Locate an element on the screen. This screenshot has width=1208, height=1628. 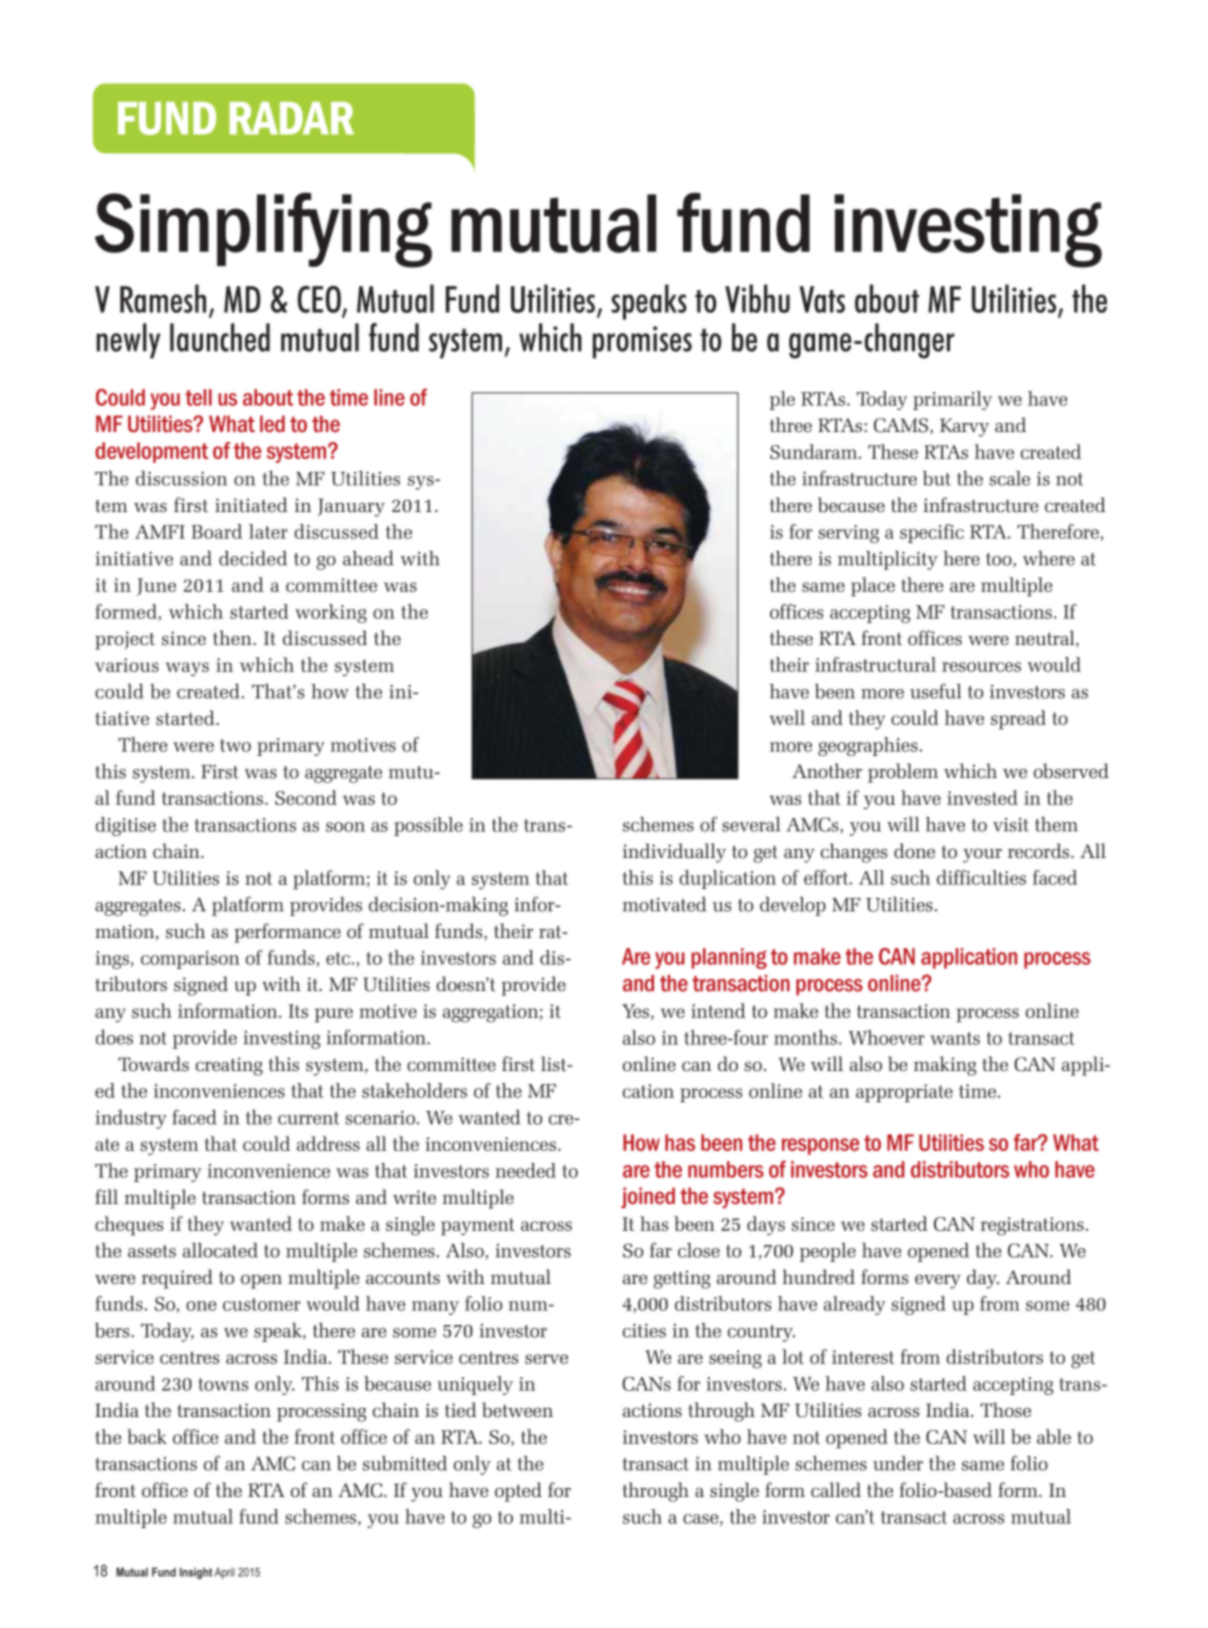
RADAR is located at coordinates (292, 118).
